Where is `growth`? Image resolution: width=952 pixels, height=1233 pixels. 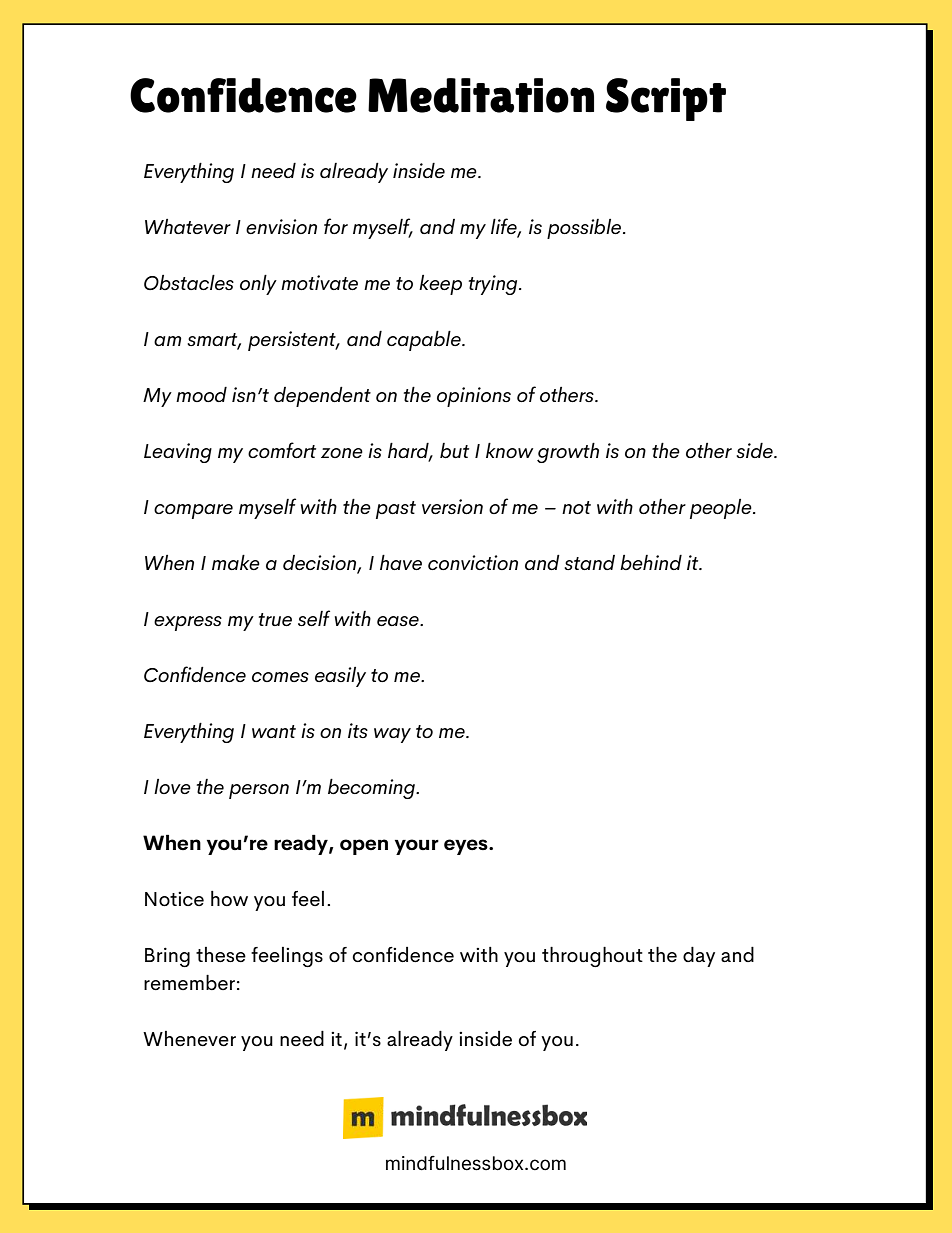
growth is located at coordinates (568, 453).
